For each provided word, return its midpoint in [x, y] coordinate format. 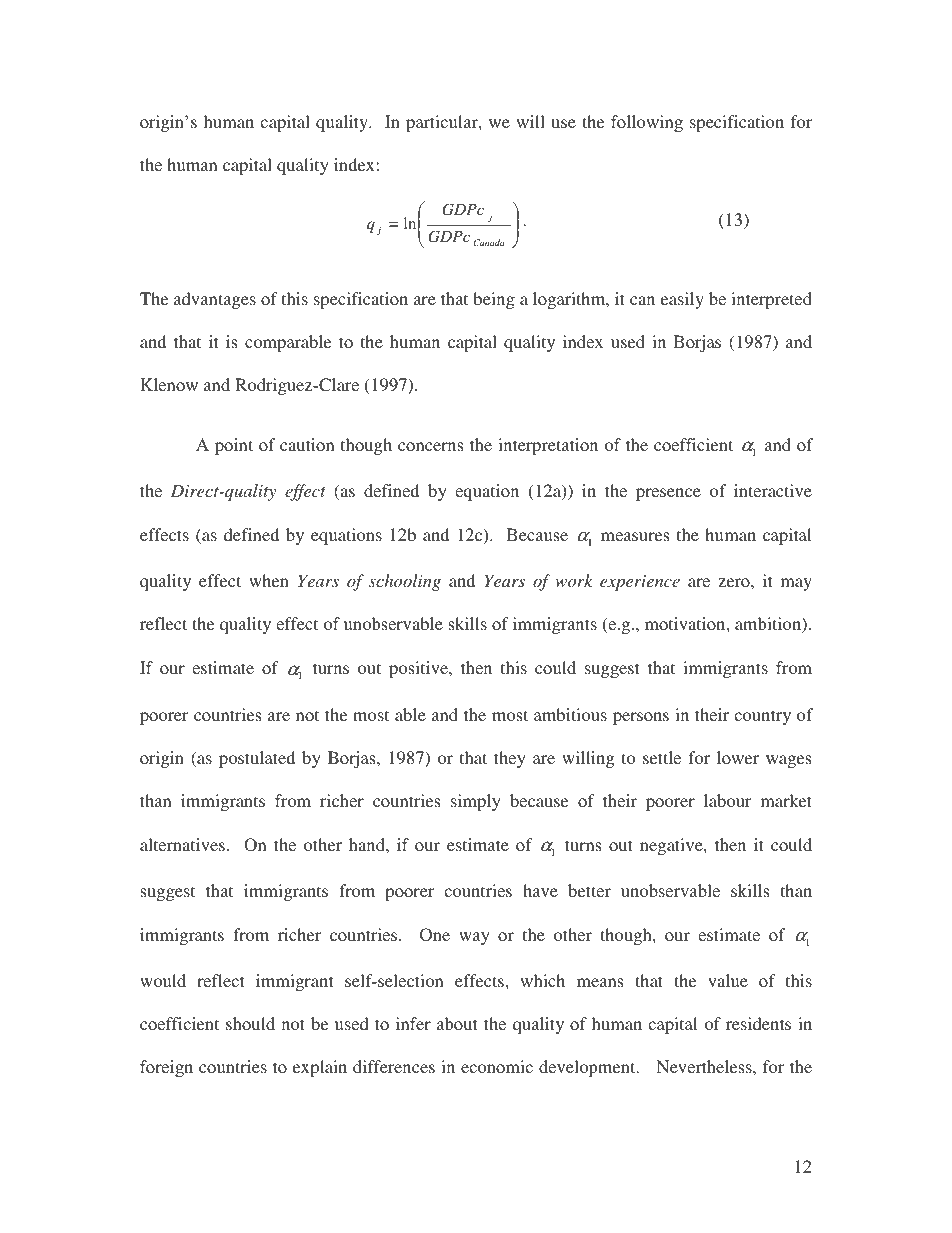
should [250, 1023]
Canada [488, 242]
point [234, 446]
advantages [215, 300]
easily [682, 300]
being [494, 300]
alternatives [182, 844]
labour [727, 800]
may [796, 584]
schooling [405, 582]
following [647, 123]
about [457, 1023]
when [269, 580]
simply [476, 802]
